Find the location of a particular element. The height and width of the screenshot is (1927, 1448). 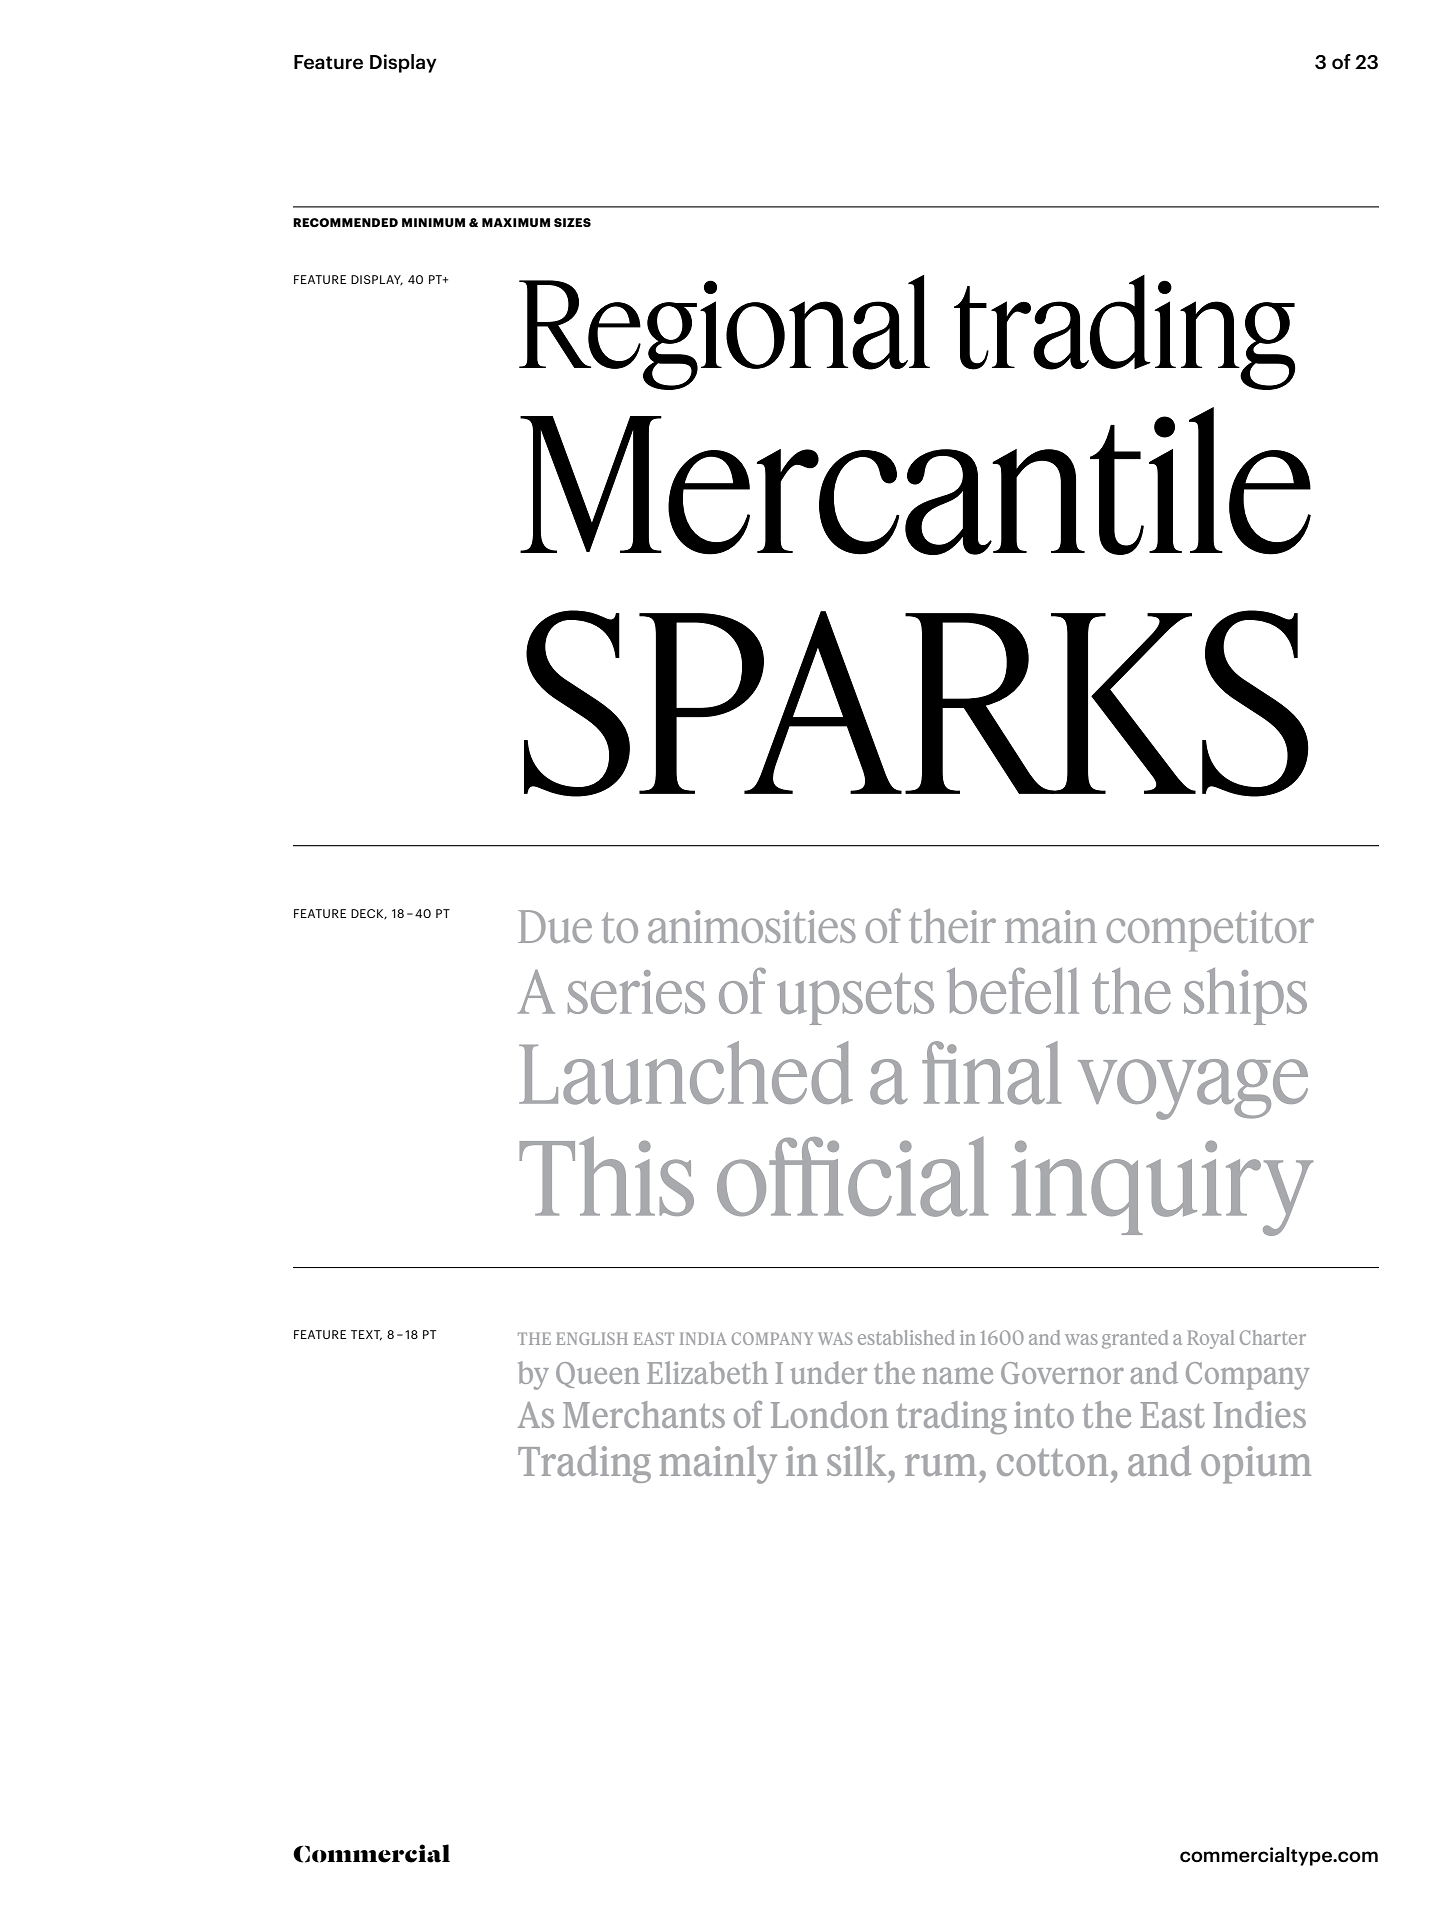

Regional is located at coordinates (724, 332).
